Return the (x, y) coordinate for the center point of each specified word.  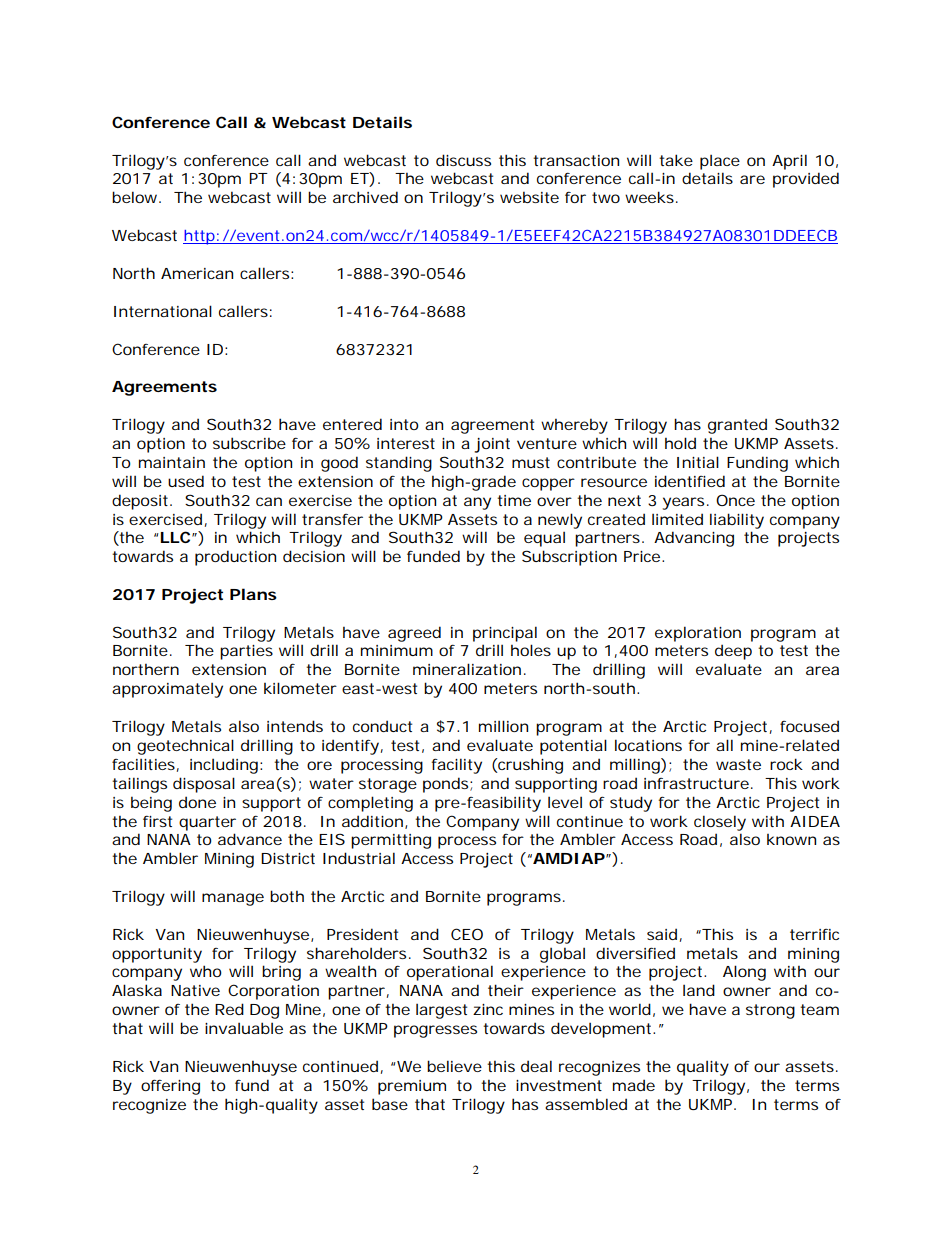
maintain (172, 462)
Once (735, 500)
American (197, 273)
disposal (204, 785)
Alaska (137, 990)
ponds (447, 785)
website (529, 197)
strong (770, 1011)
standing (399, 464)
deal (536, 1066)
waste (738, 764)
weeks (651, 197)
